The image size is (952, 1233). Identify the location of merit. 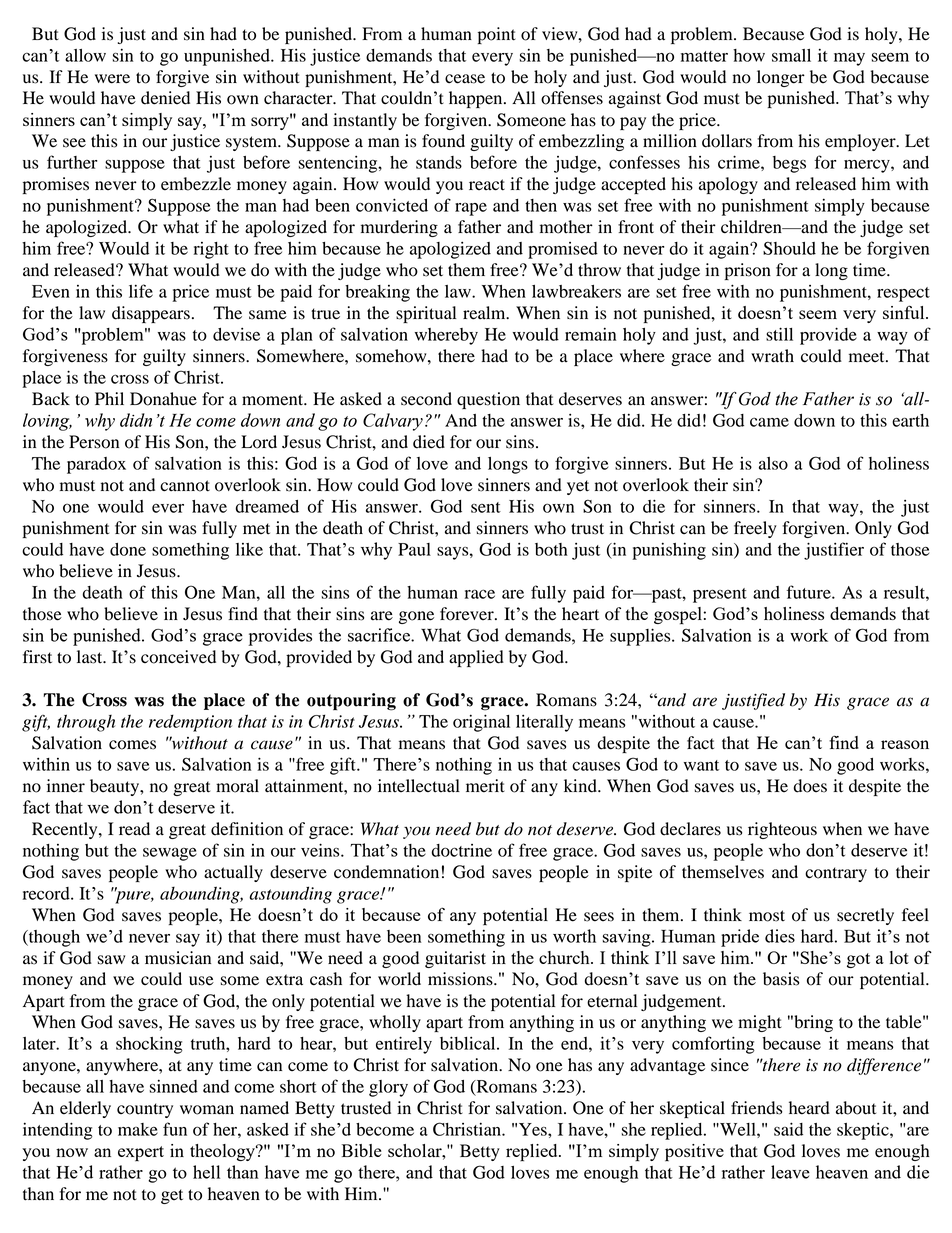
(485, 786).
